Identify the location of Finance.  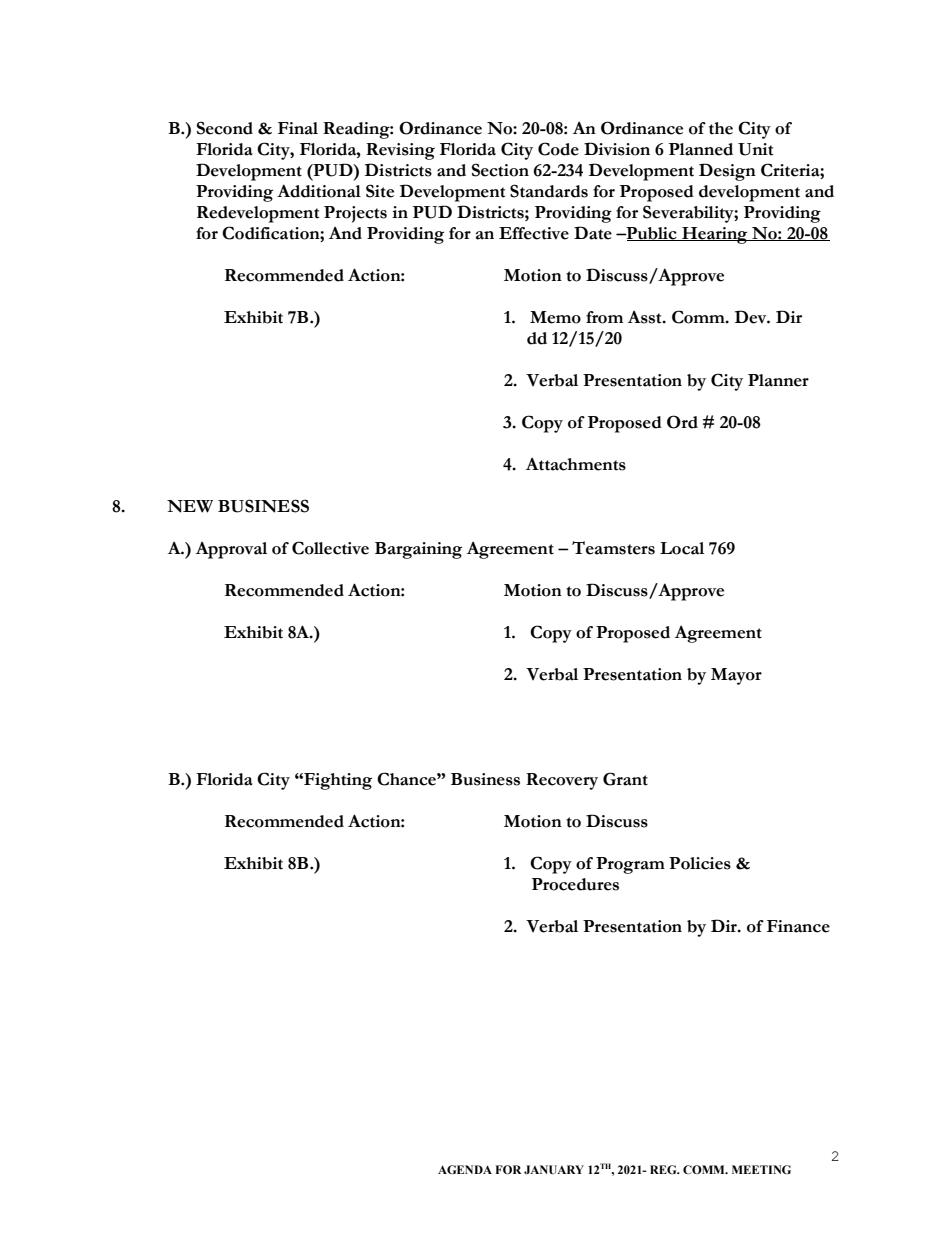
(798, 926).
